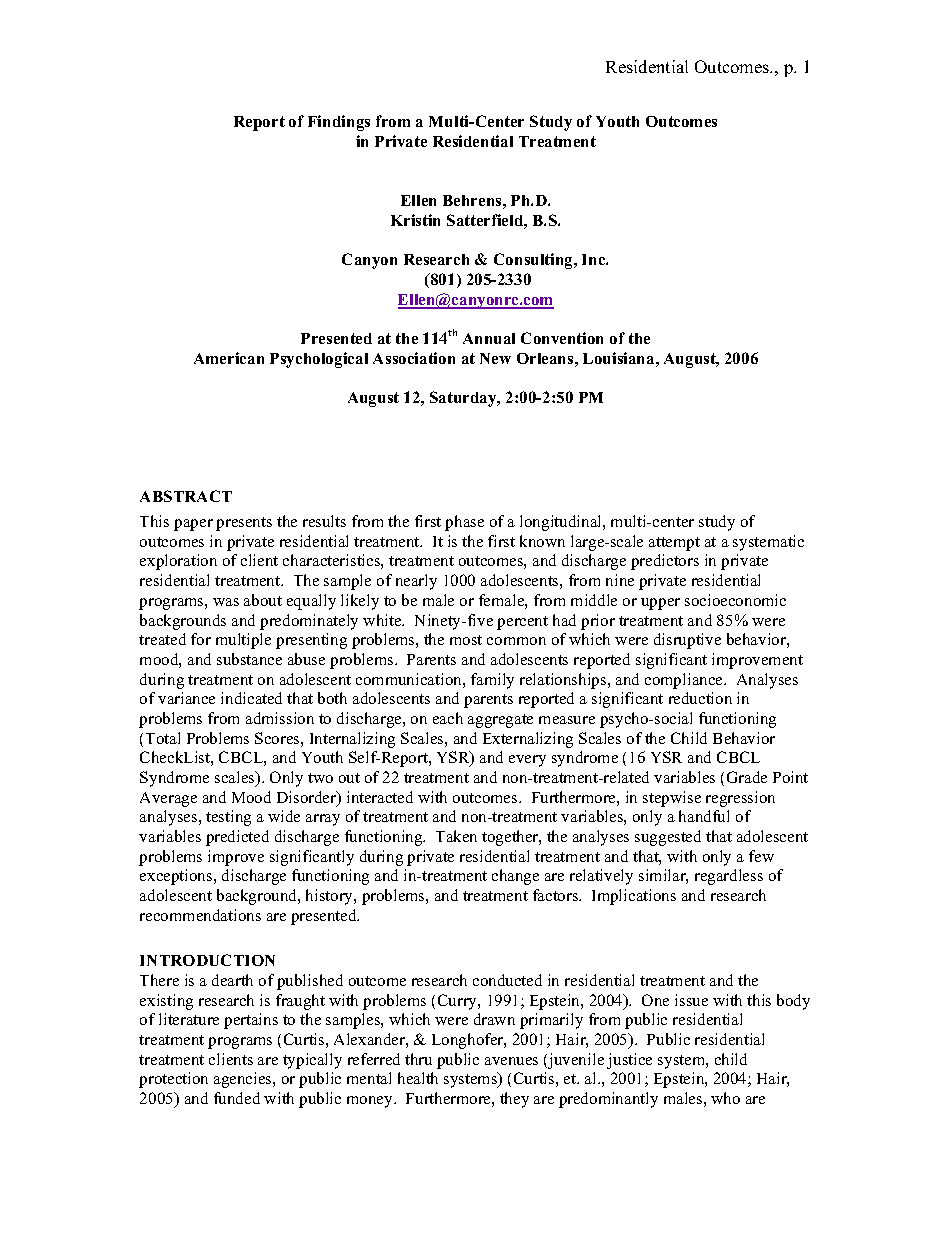 The height and width of the screenshot is (1233, 952). Describe the element at coordinates (527, 761) in the screenshot. I see `every` at that location.
